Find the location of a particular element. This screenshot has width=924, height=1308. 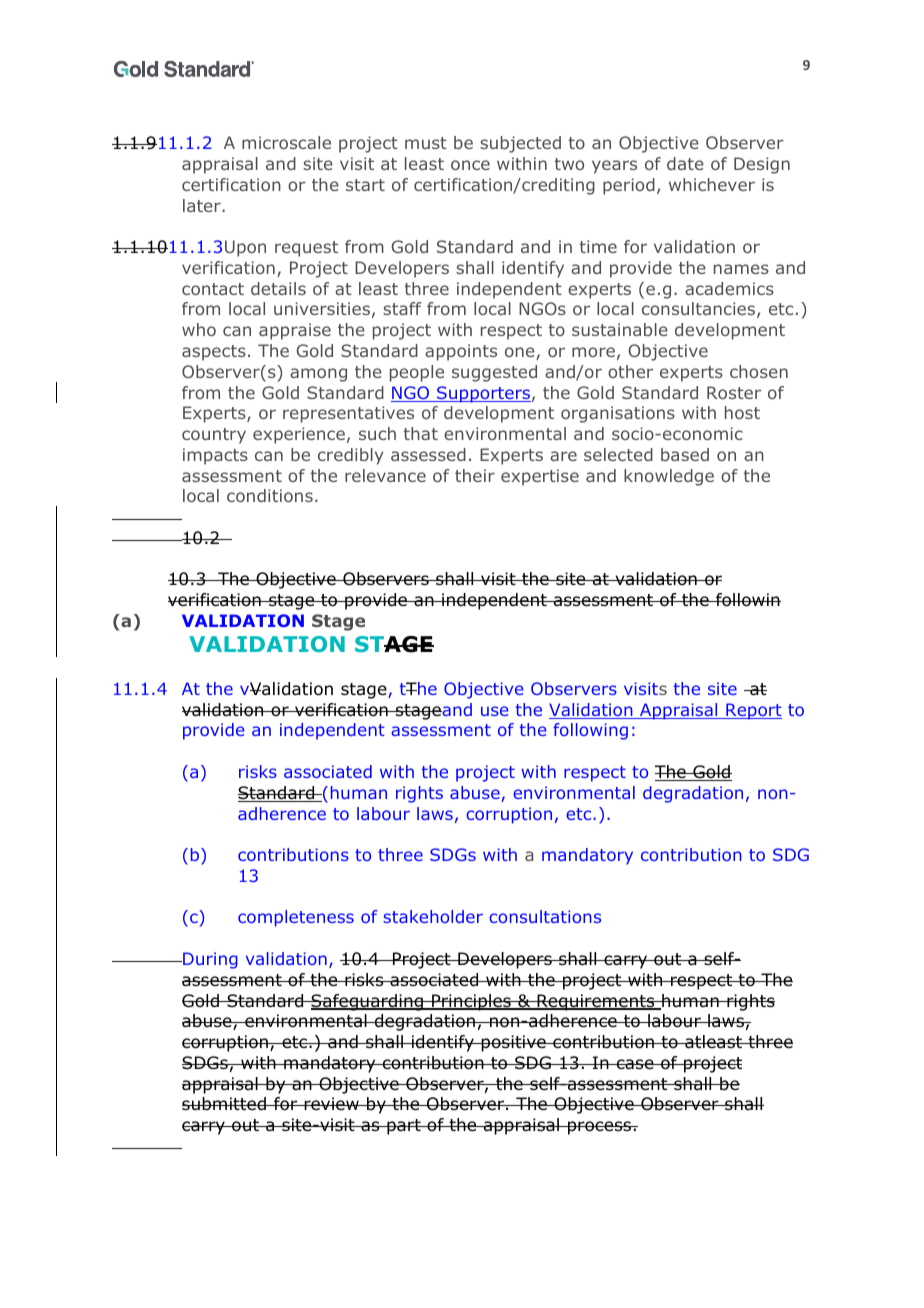

microscale is located at coordinates (286, 142).
